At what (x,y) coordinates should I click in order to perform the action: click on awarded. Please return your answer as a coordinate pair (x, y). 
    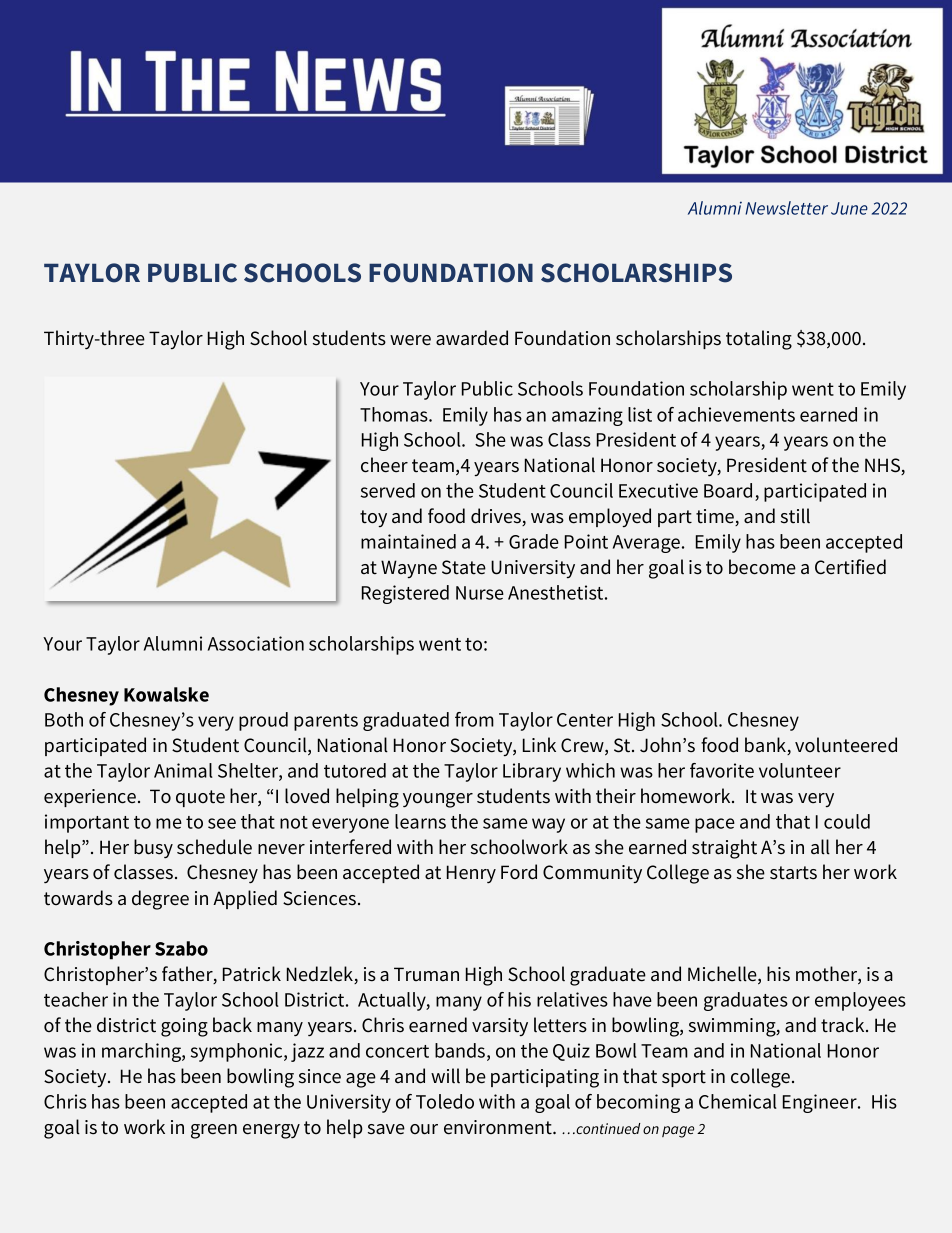
    Looking at the image, I should click on (472, 338).
